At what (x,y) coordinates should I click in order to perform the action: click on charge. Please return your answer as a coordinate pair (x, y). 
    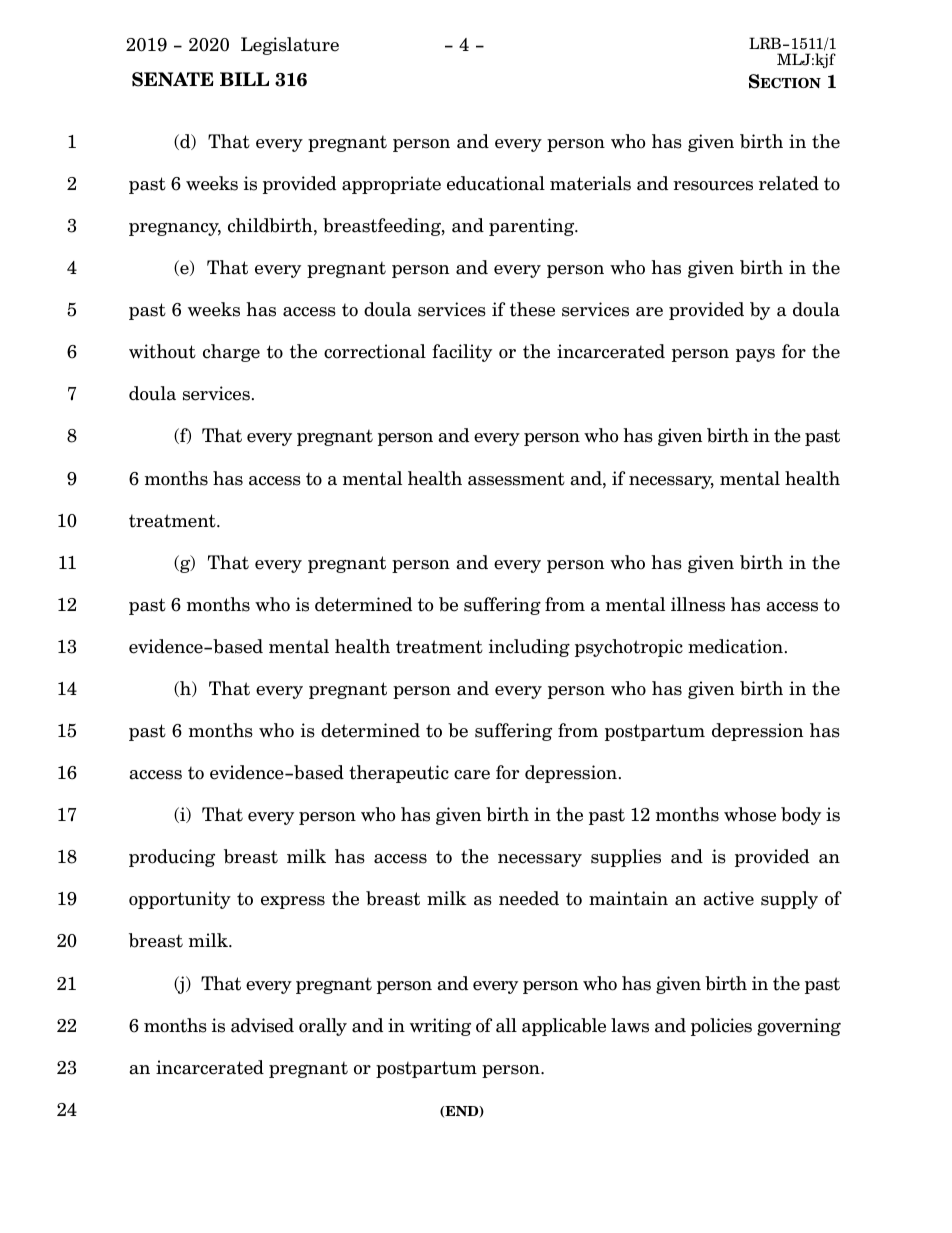
    Looking at the image, I should click on (231, 353).
